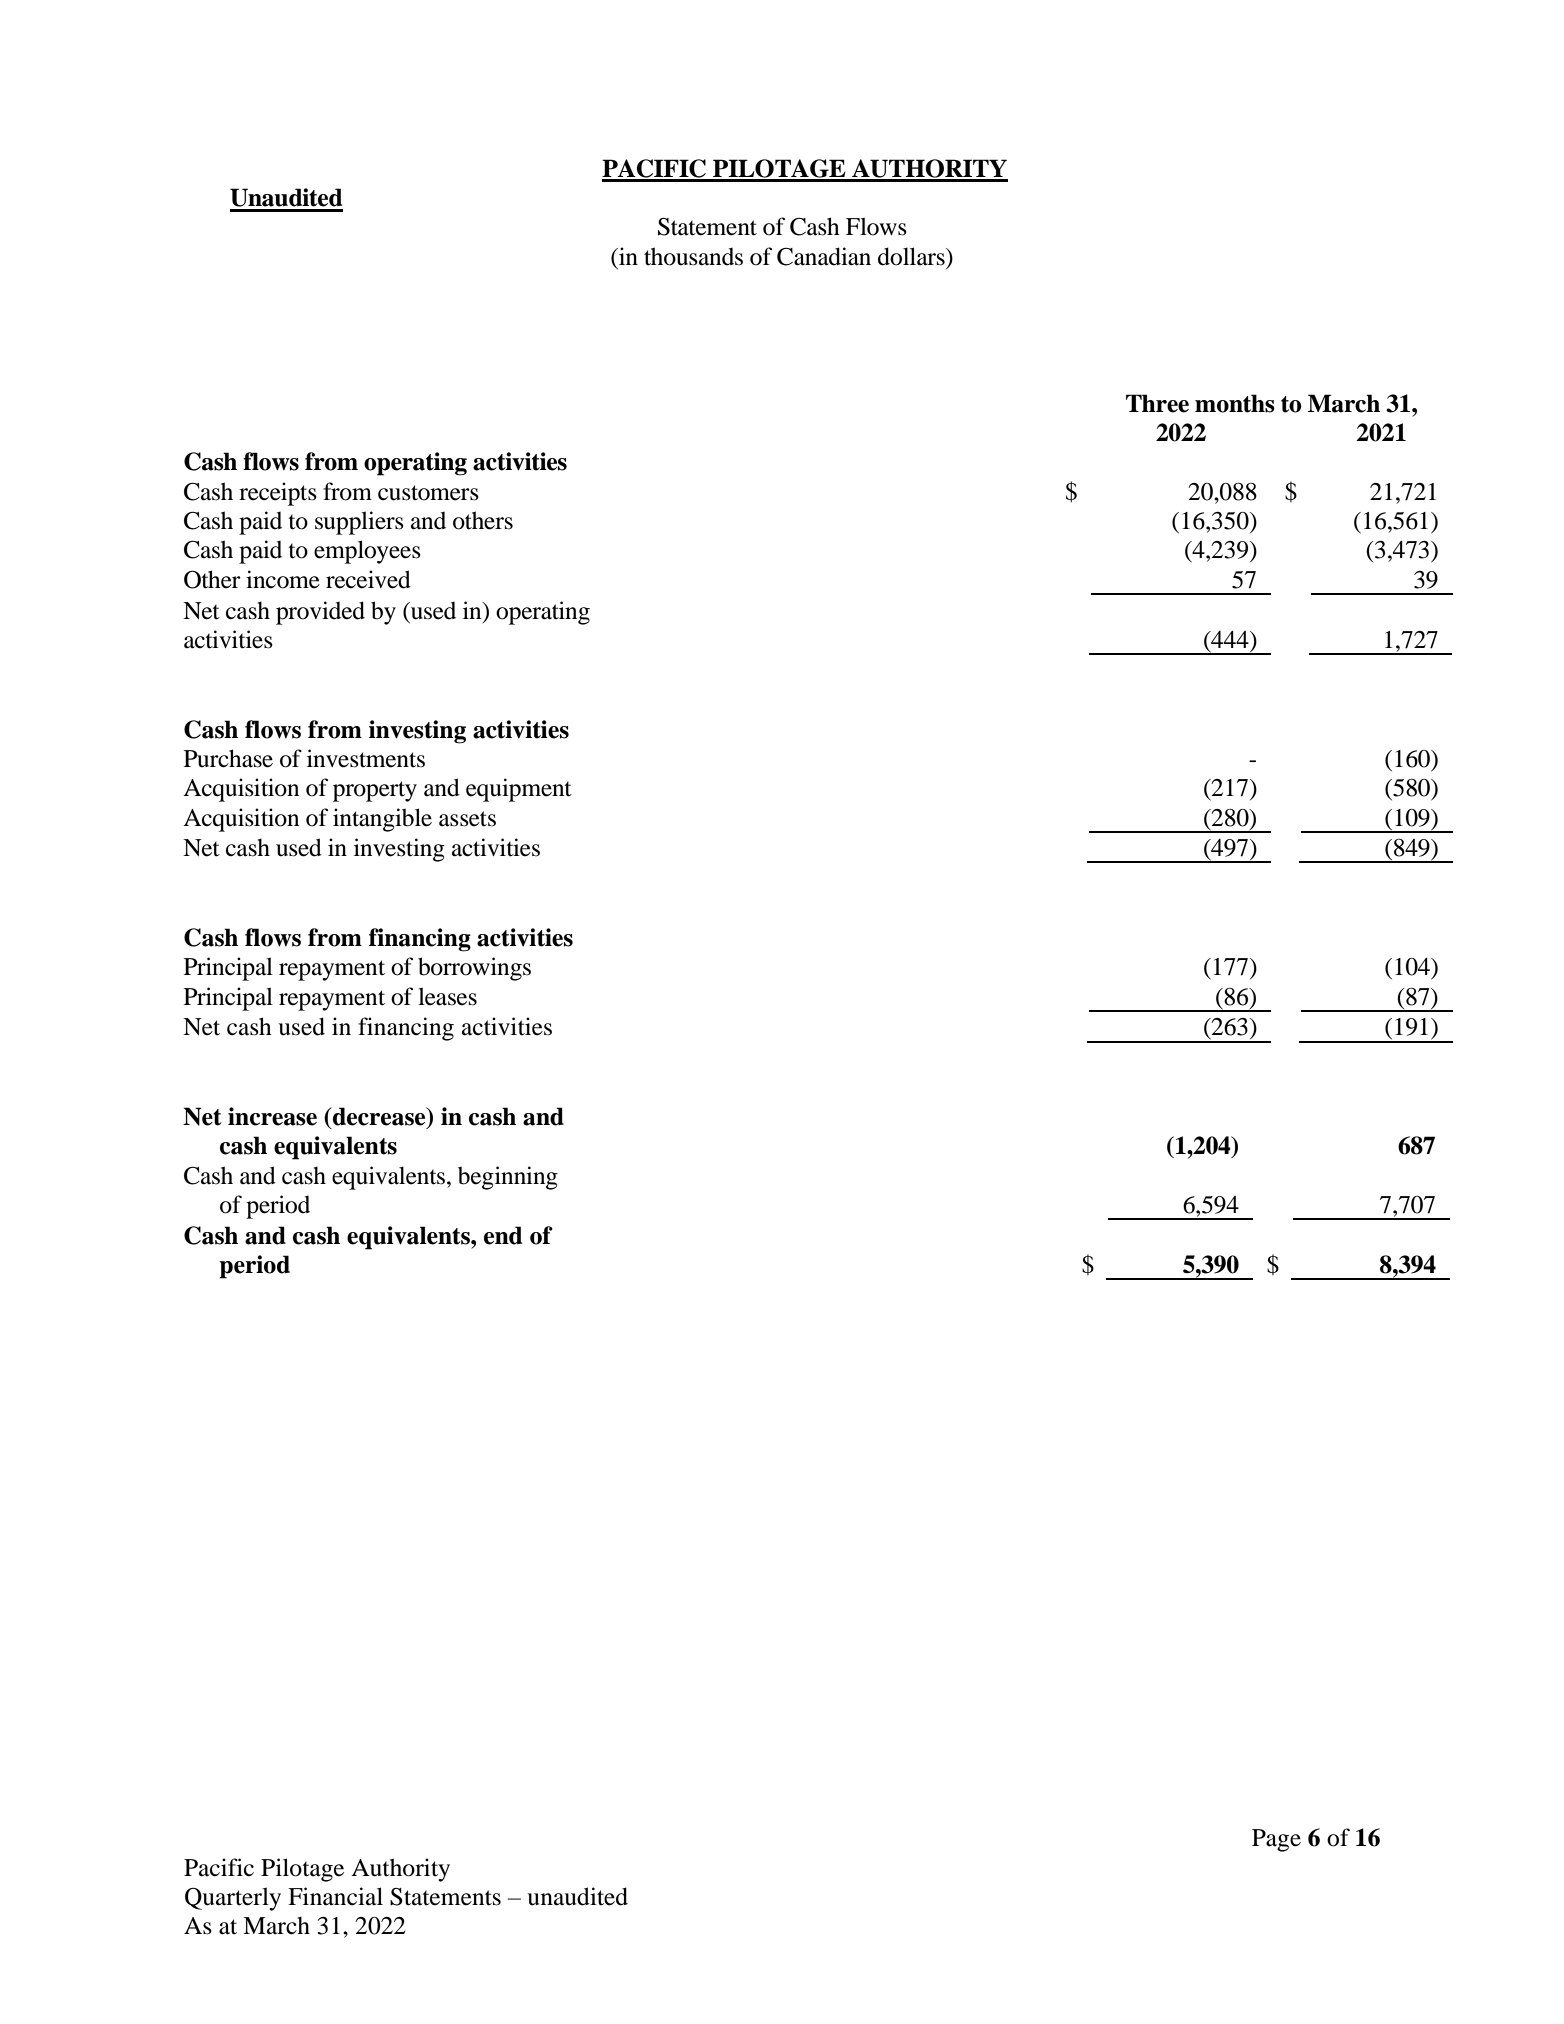  I want to click on customers, so click(428, 493).
